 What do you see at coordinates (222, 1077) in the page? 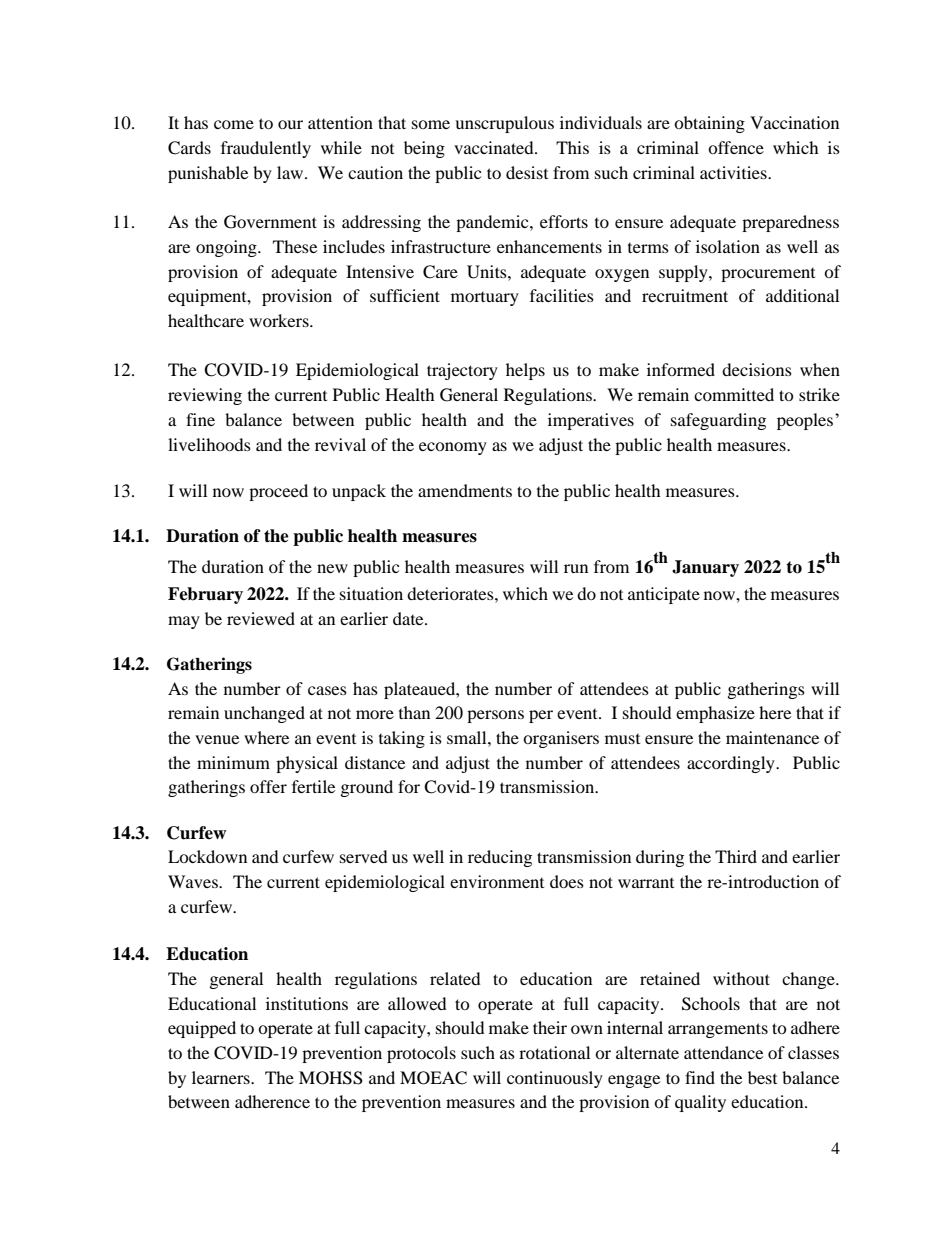
I see `learners` at bounding box center [222, 1077].
